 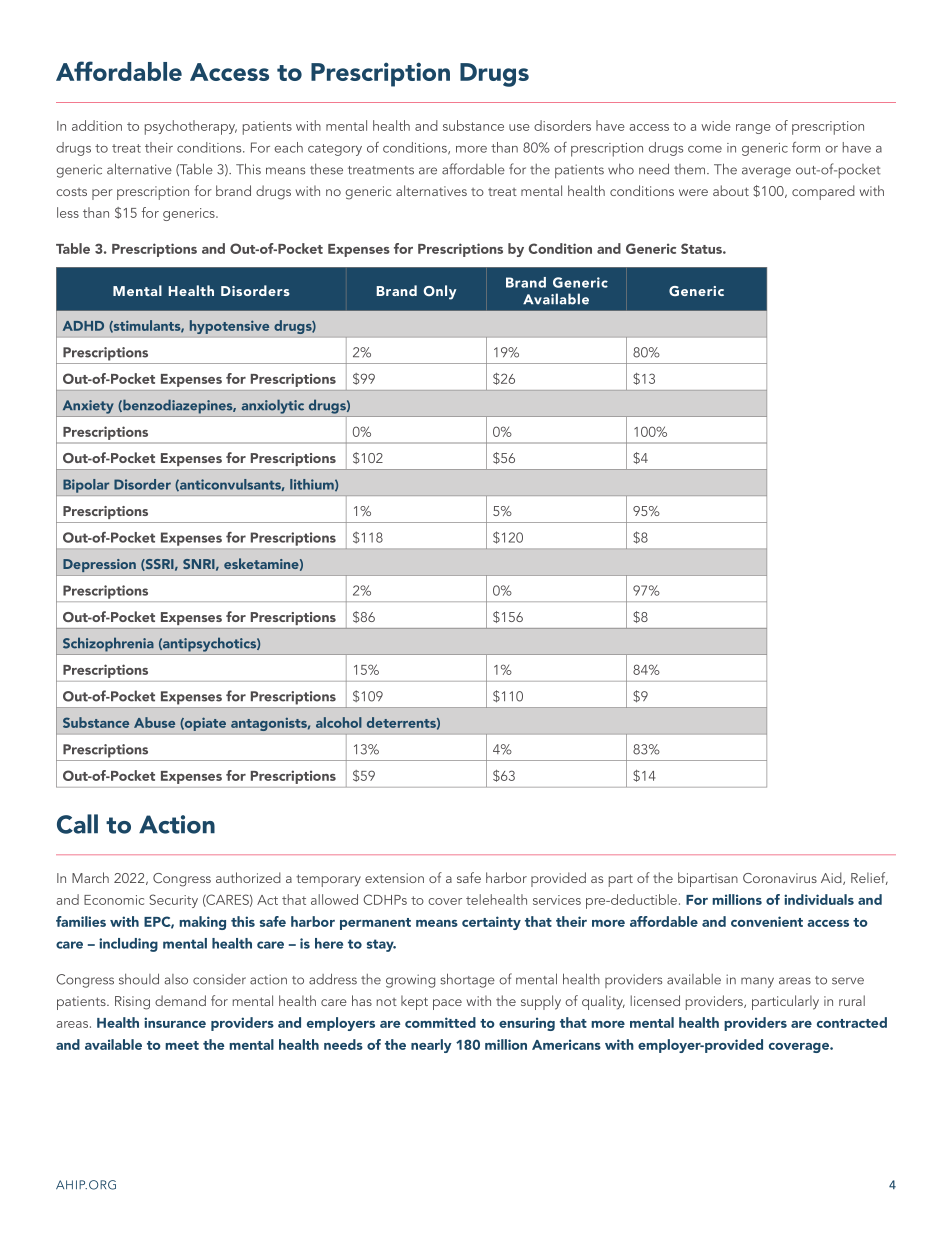 What do you see at coordinates (440, 1022) in the screenshot?
I see `committed` at bounding box center [440, 1022].
